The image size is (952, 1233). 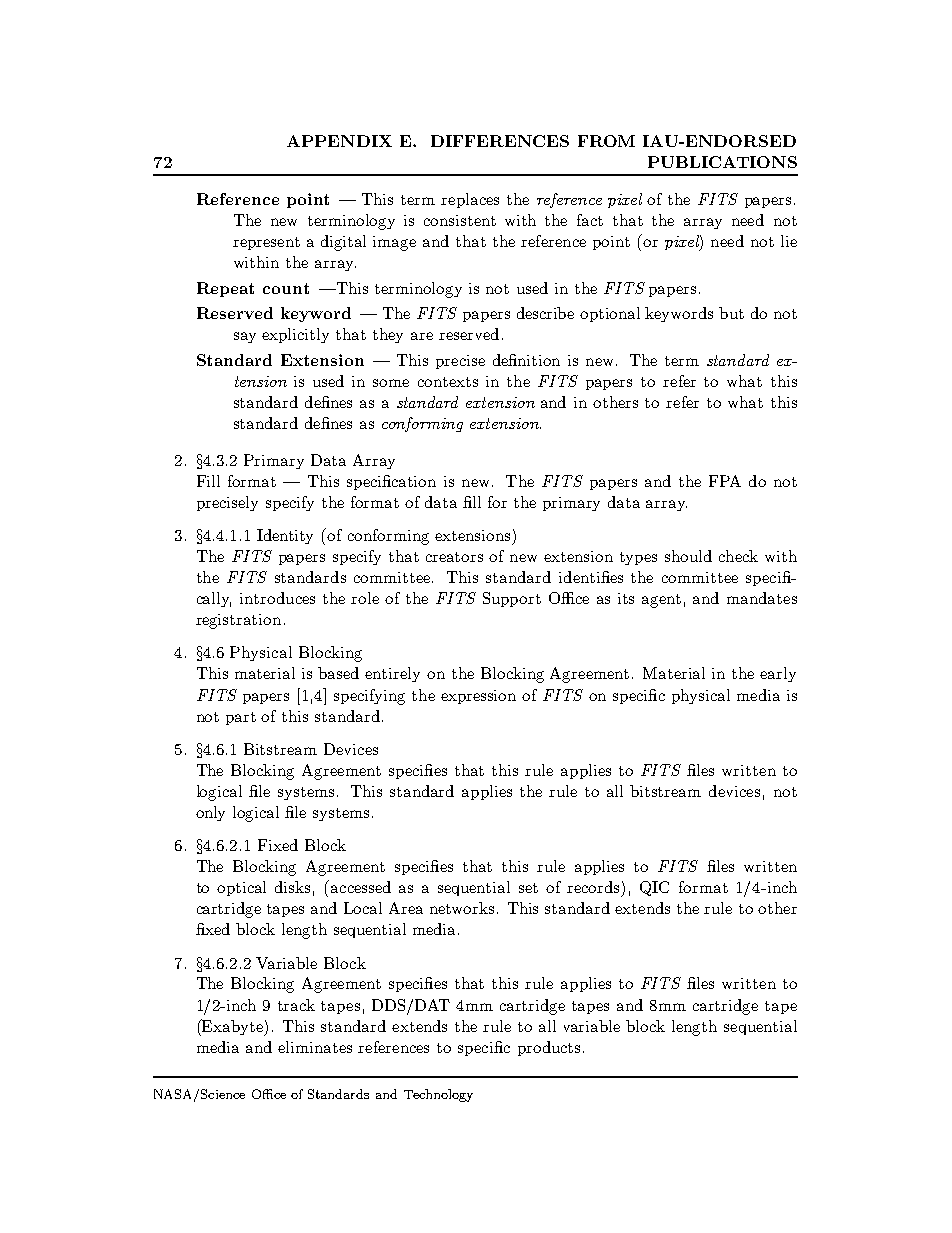 I want to click on PUBLICATIONS, so click(x=722, y=162).
